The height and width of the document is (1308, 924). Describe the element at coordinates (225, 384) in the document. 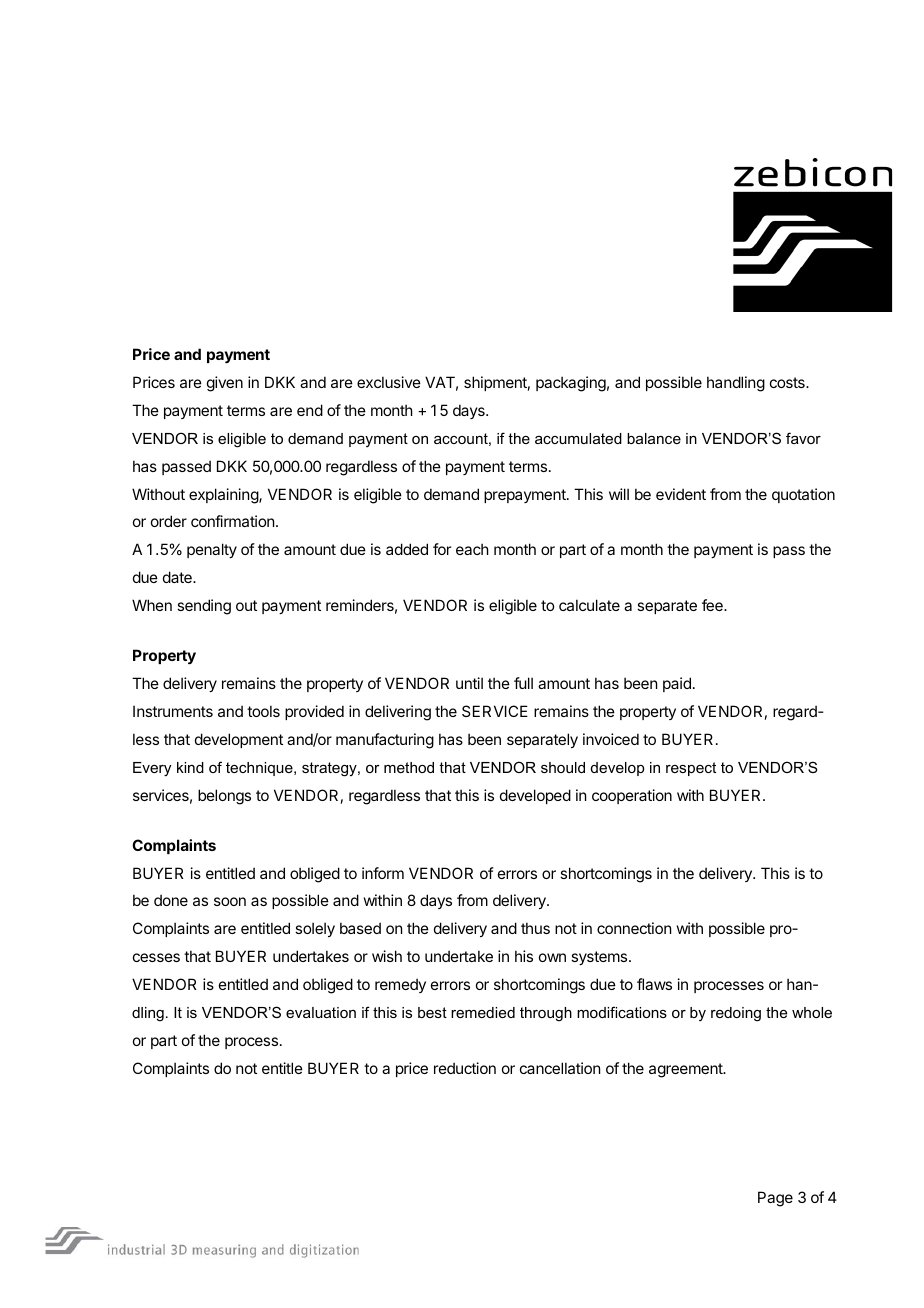

I see `given` at that location.
